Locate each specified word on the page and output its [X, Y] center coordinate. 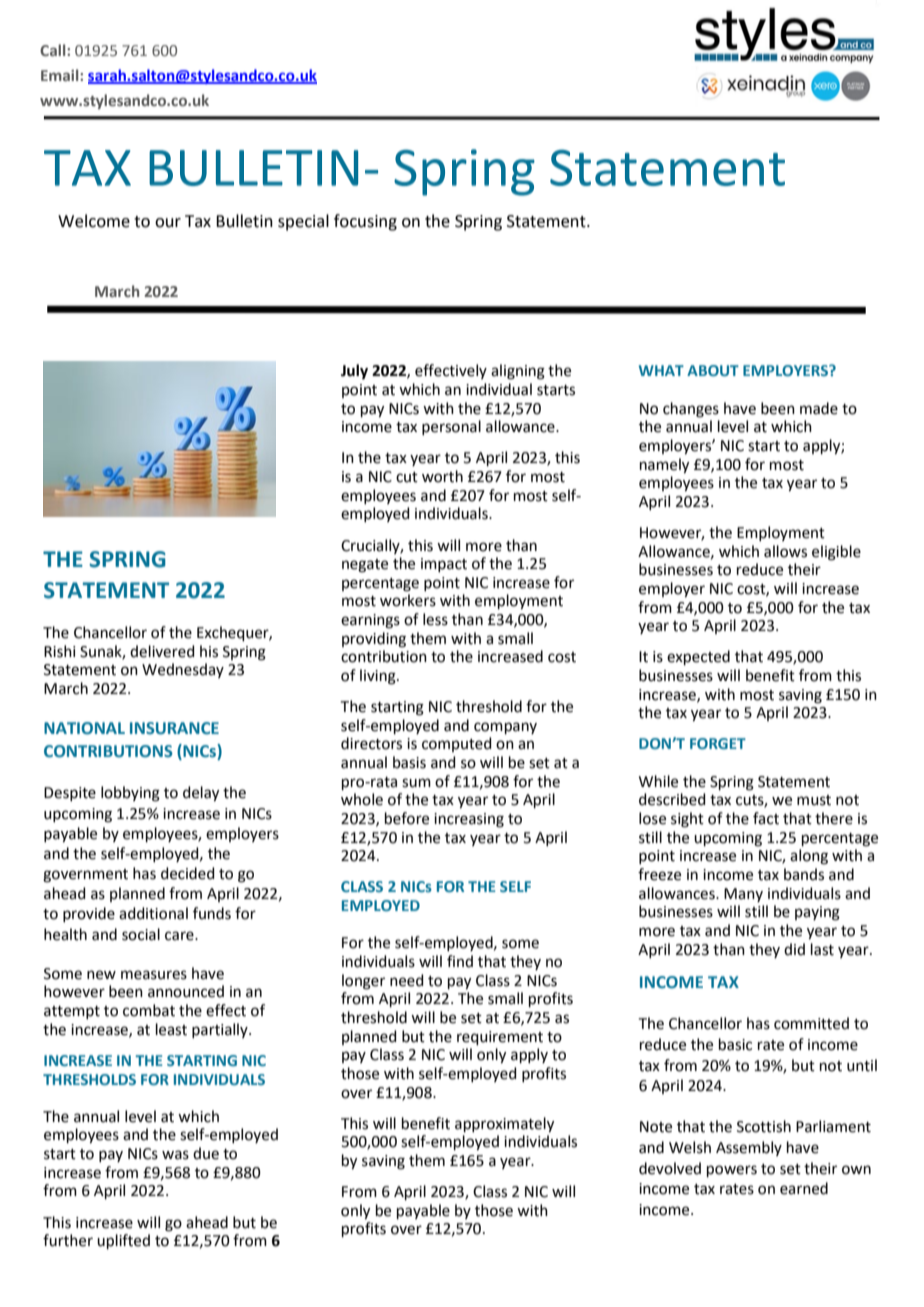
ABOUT [713, 370]
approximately [504, 1125]
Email [61, 75]
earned [804, 1188]
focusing [365, 222]
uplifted [123, 1241]
